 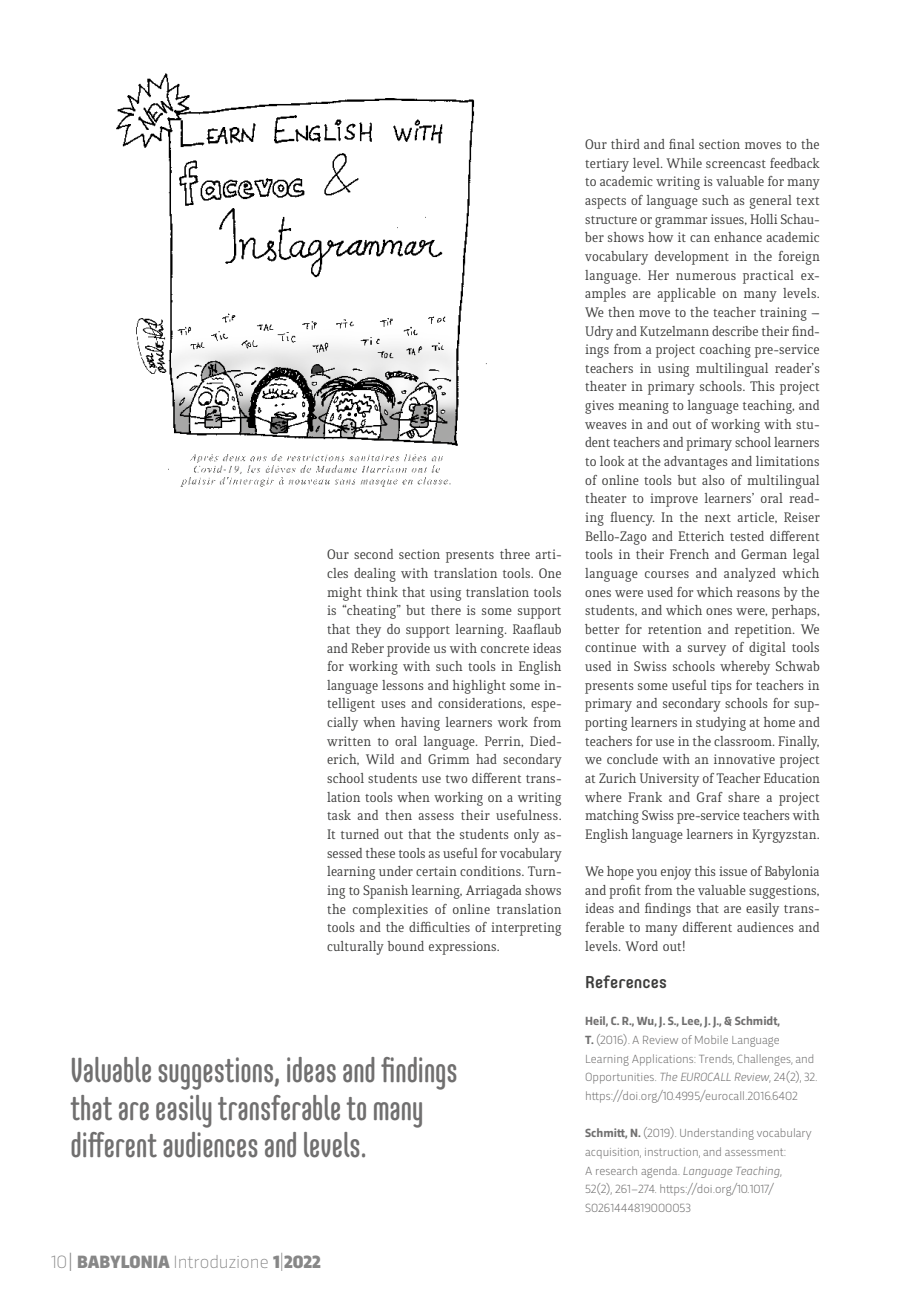 What do you see at coordinates (607, 165) in the image?
I see `tertiary` at bounding box center [607, 165].
